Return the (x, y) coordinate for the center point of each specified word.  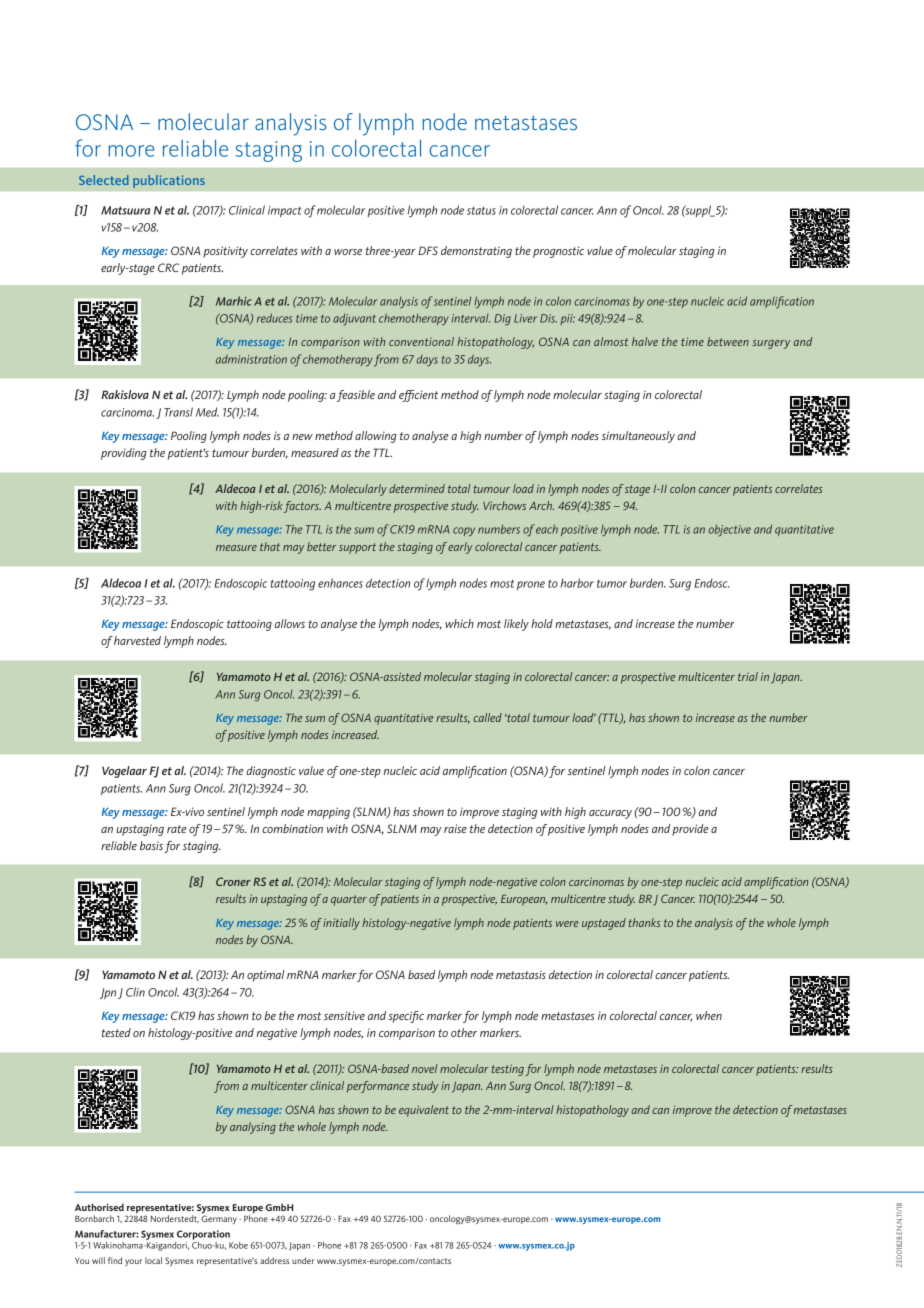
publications (169, 181)
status (481, 211)
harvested (137, 640)
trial (748, 676)
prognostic (558, 252)
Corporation (203, 1235)
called (487, 717)
